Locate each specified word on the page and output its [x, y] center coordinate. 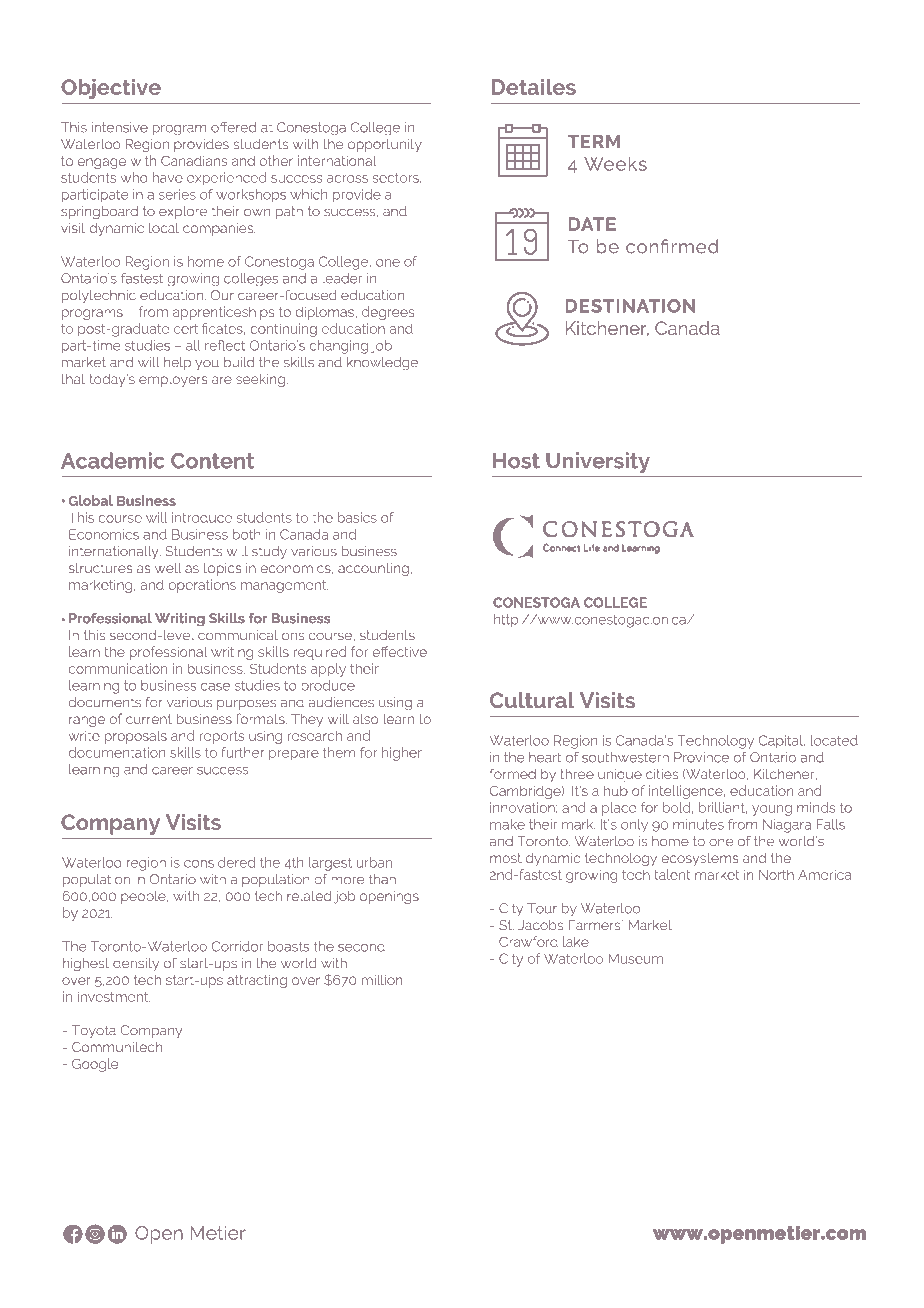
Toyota [94, 1032]
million [382, 980]
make [507, 824]
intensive [120, 127]
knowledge [382, 364]
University [598, 462]
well [168, 568]
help [177, 363]
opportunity [385, 145]
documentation [117, 752]
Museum [635, 959]
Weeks [615, 164]
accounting [373, 569]
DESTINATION [630, 306]
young [772, 810]
